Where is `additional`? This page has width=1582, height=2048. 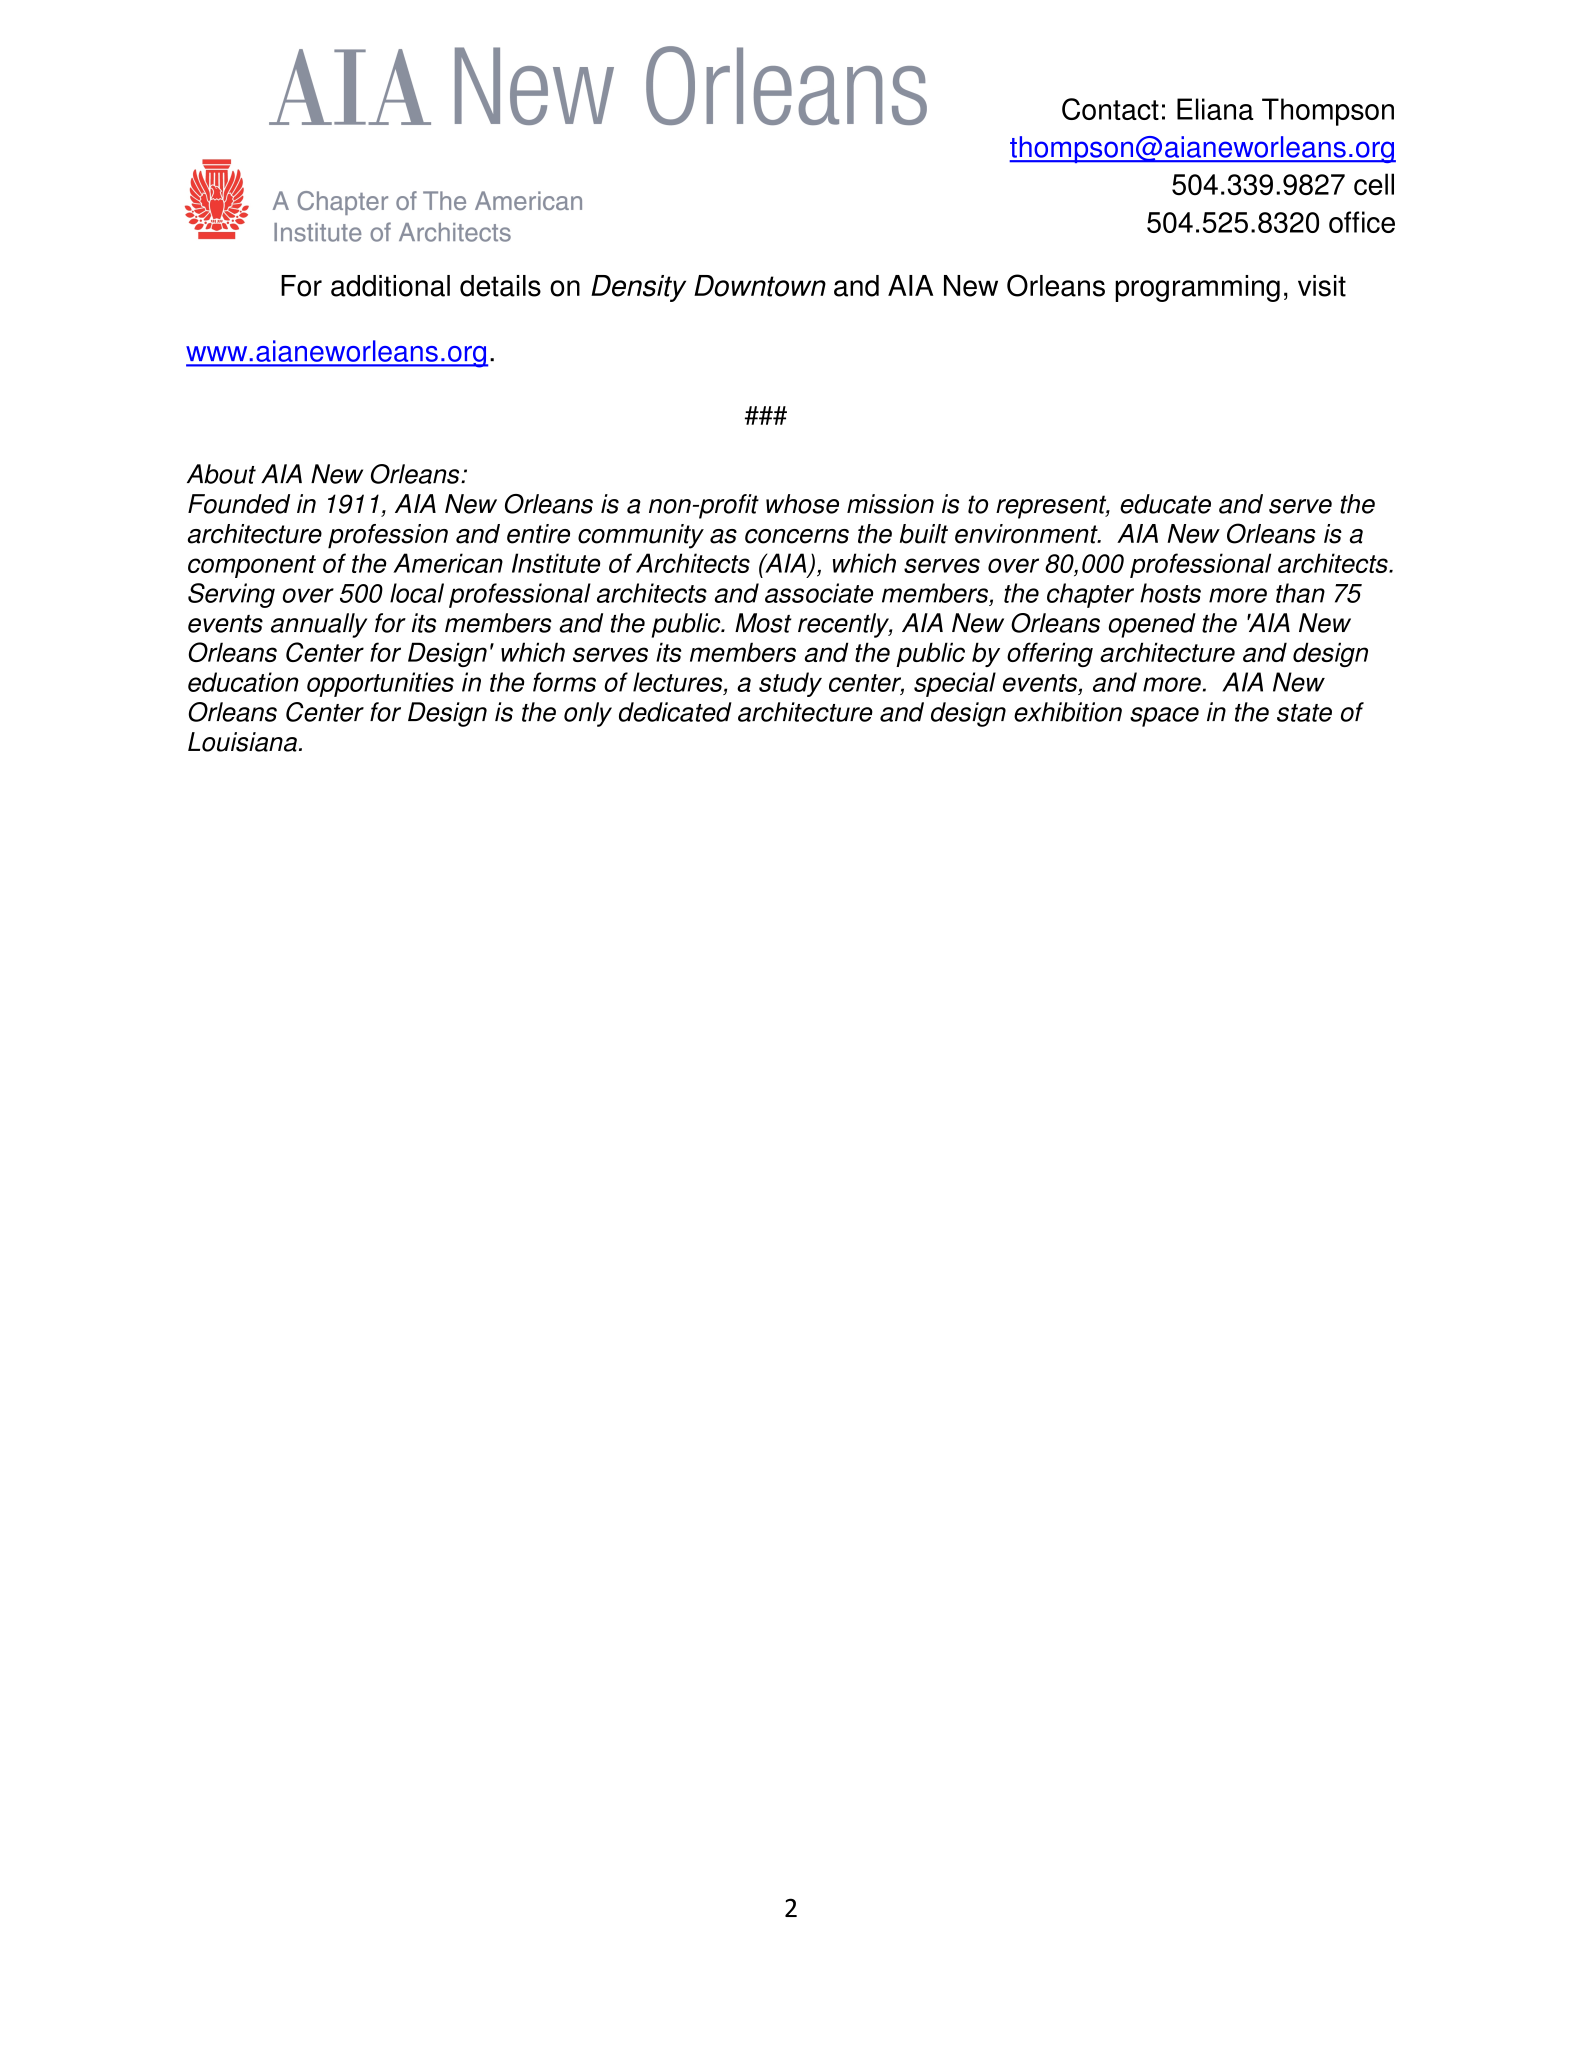
additional is located at coordinates (390, 286).
